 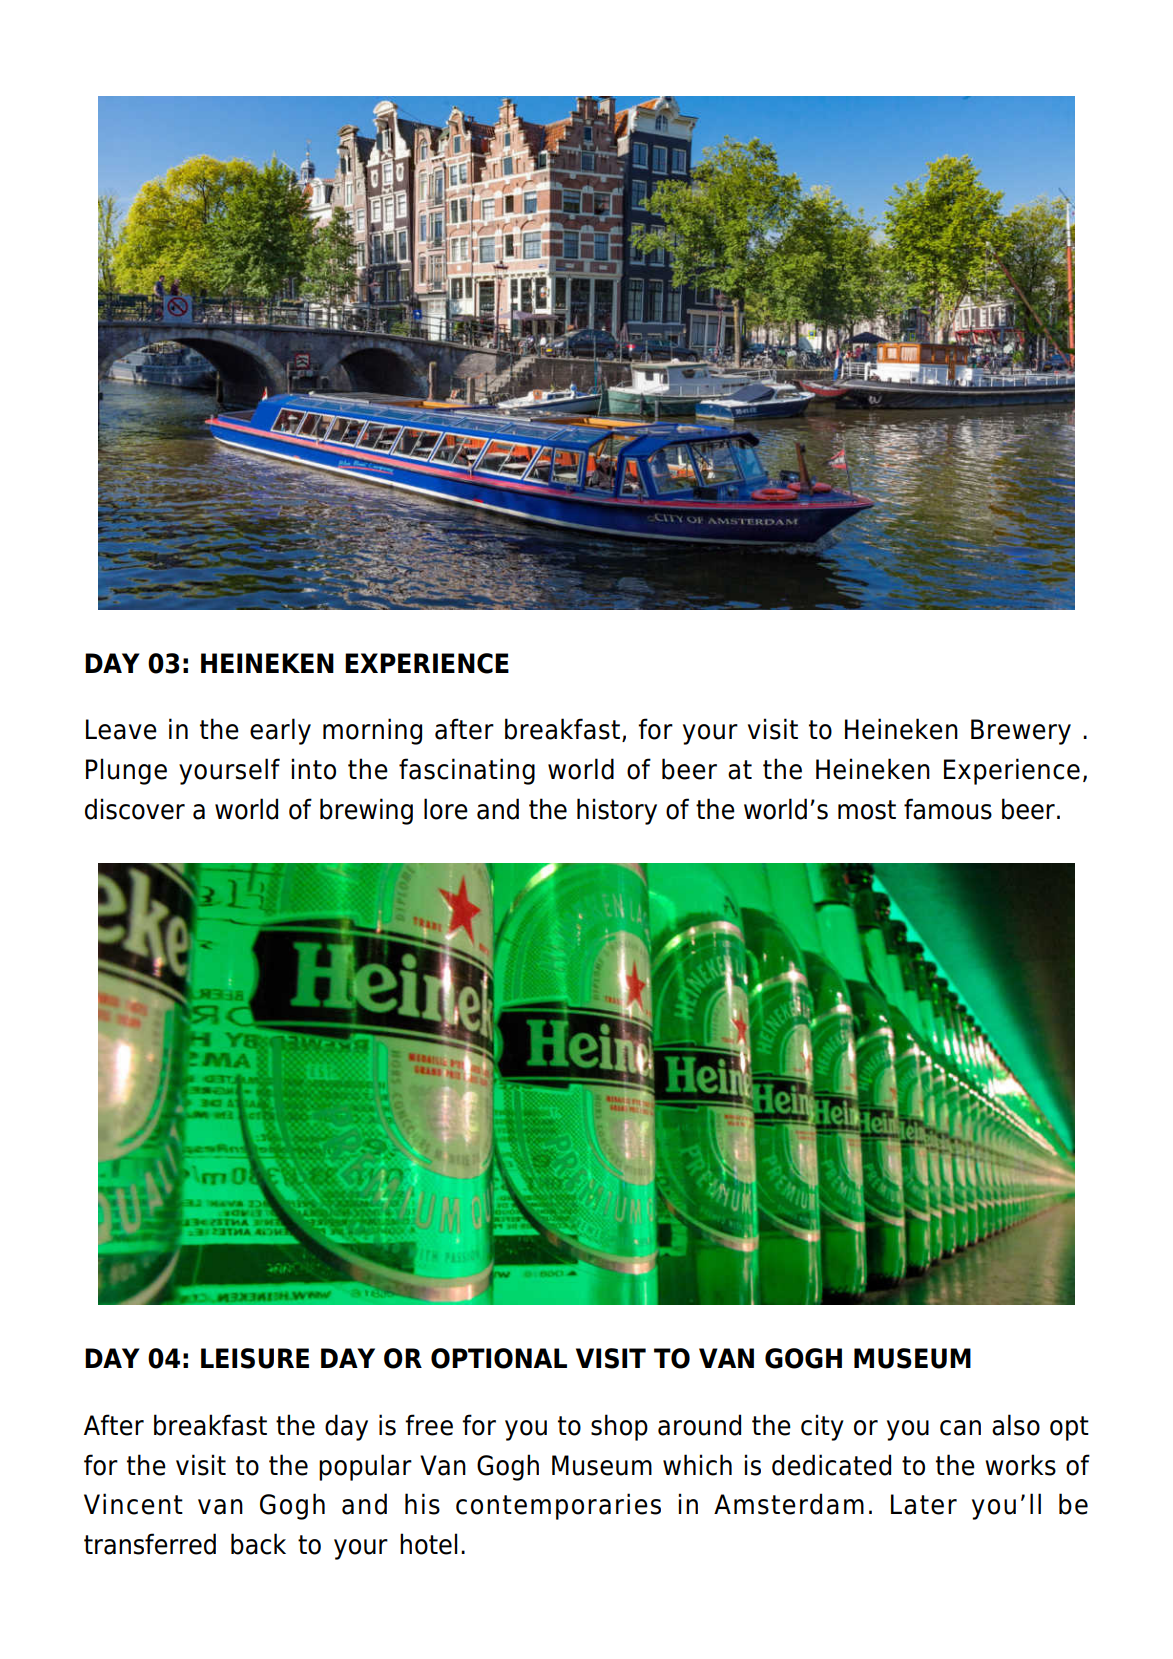 What do you see at coordinates (499, 1358) in the page?
I see `OPTIONAL` at bounding box center [499, 1358].
